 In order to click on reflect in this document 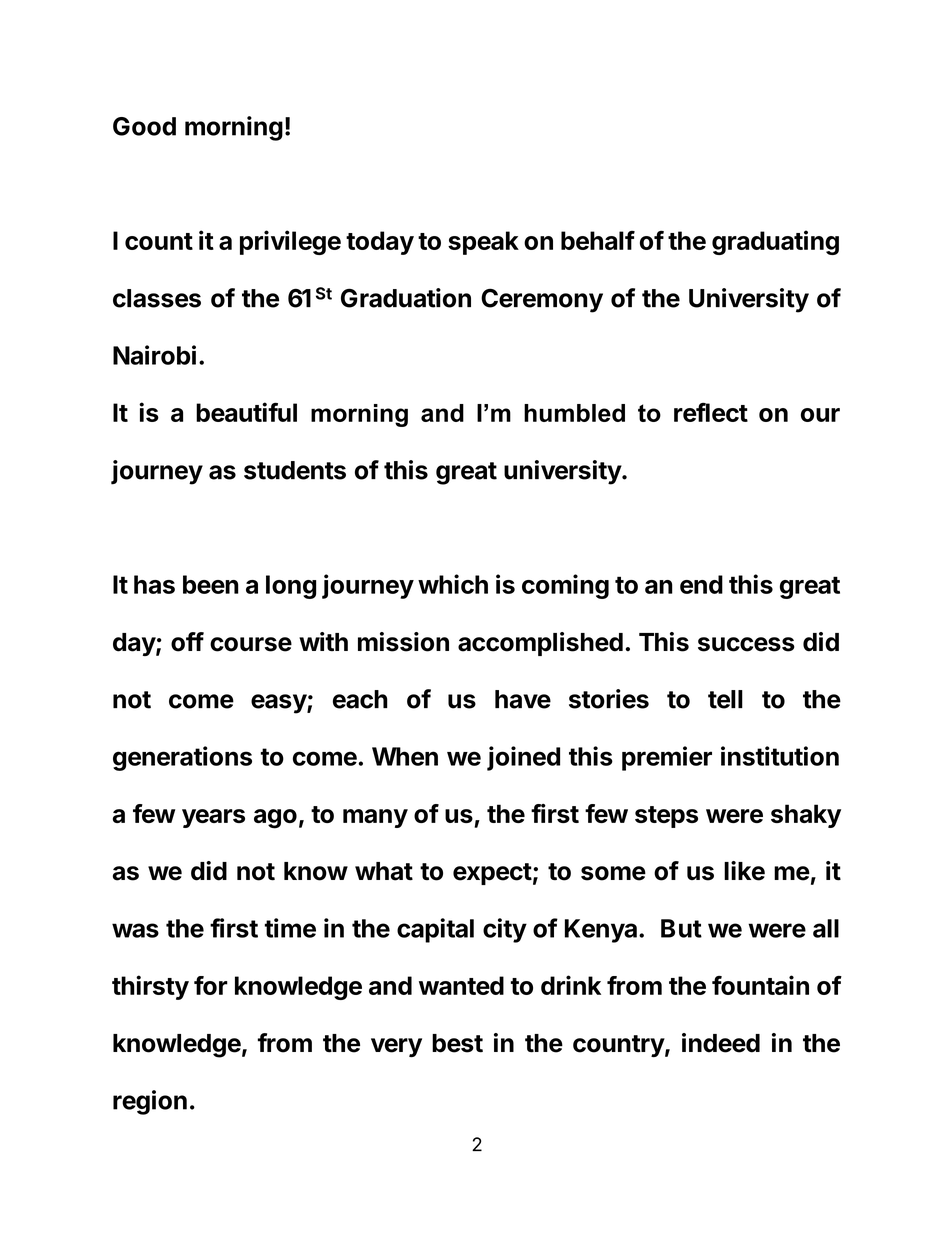, I will do `click(711, 412)`.
